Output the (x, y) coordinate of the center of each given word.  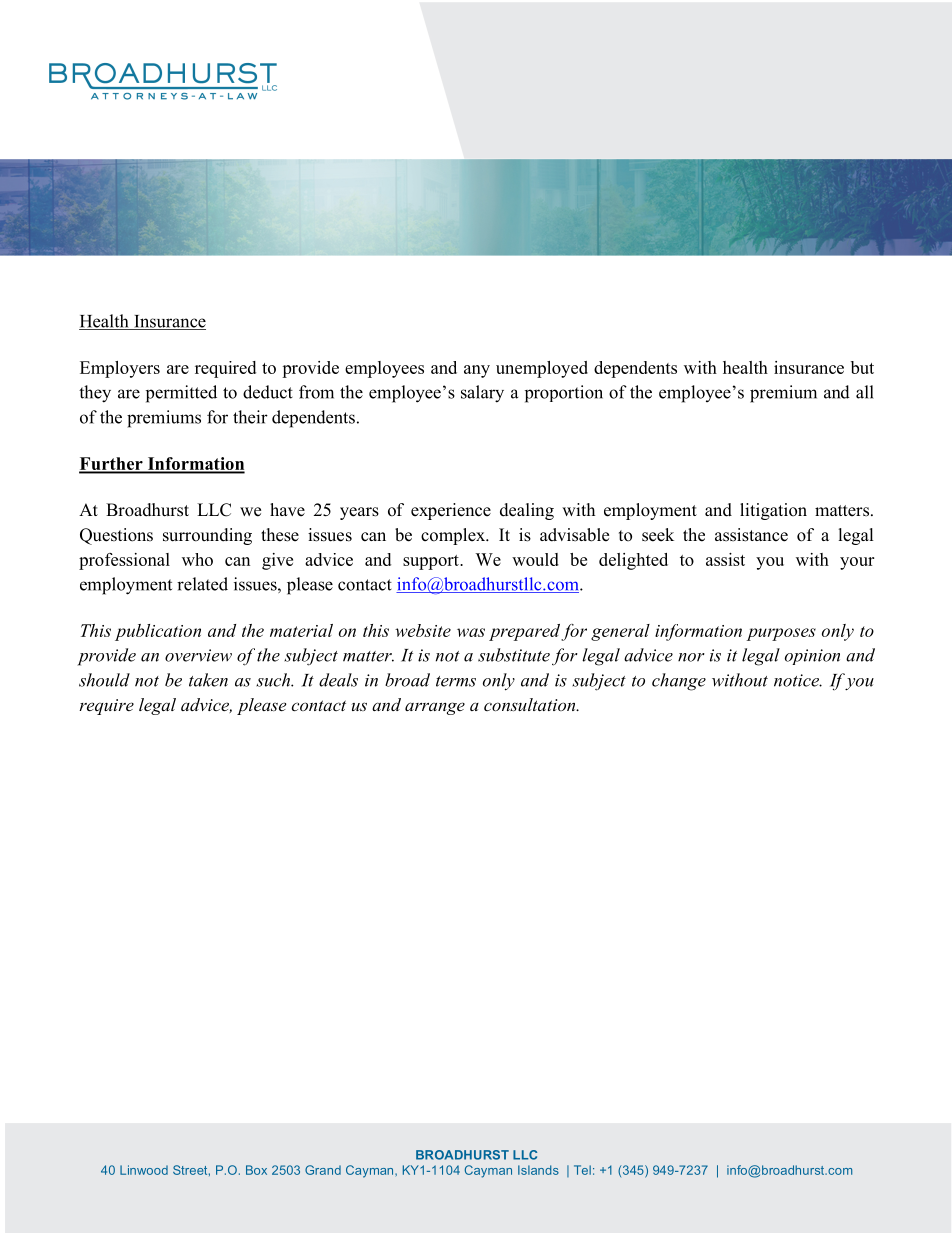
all (865, 392)
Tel (582, 1170)
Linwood (144, 1170)
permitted (181, 394)
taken (208, 680)
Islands (538, 1170)
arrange (435, 708)
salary (482, 394)
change (679, 682)
